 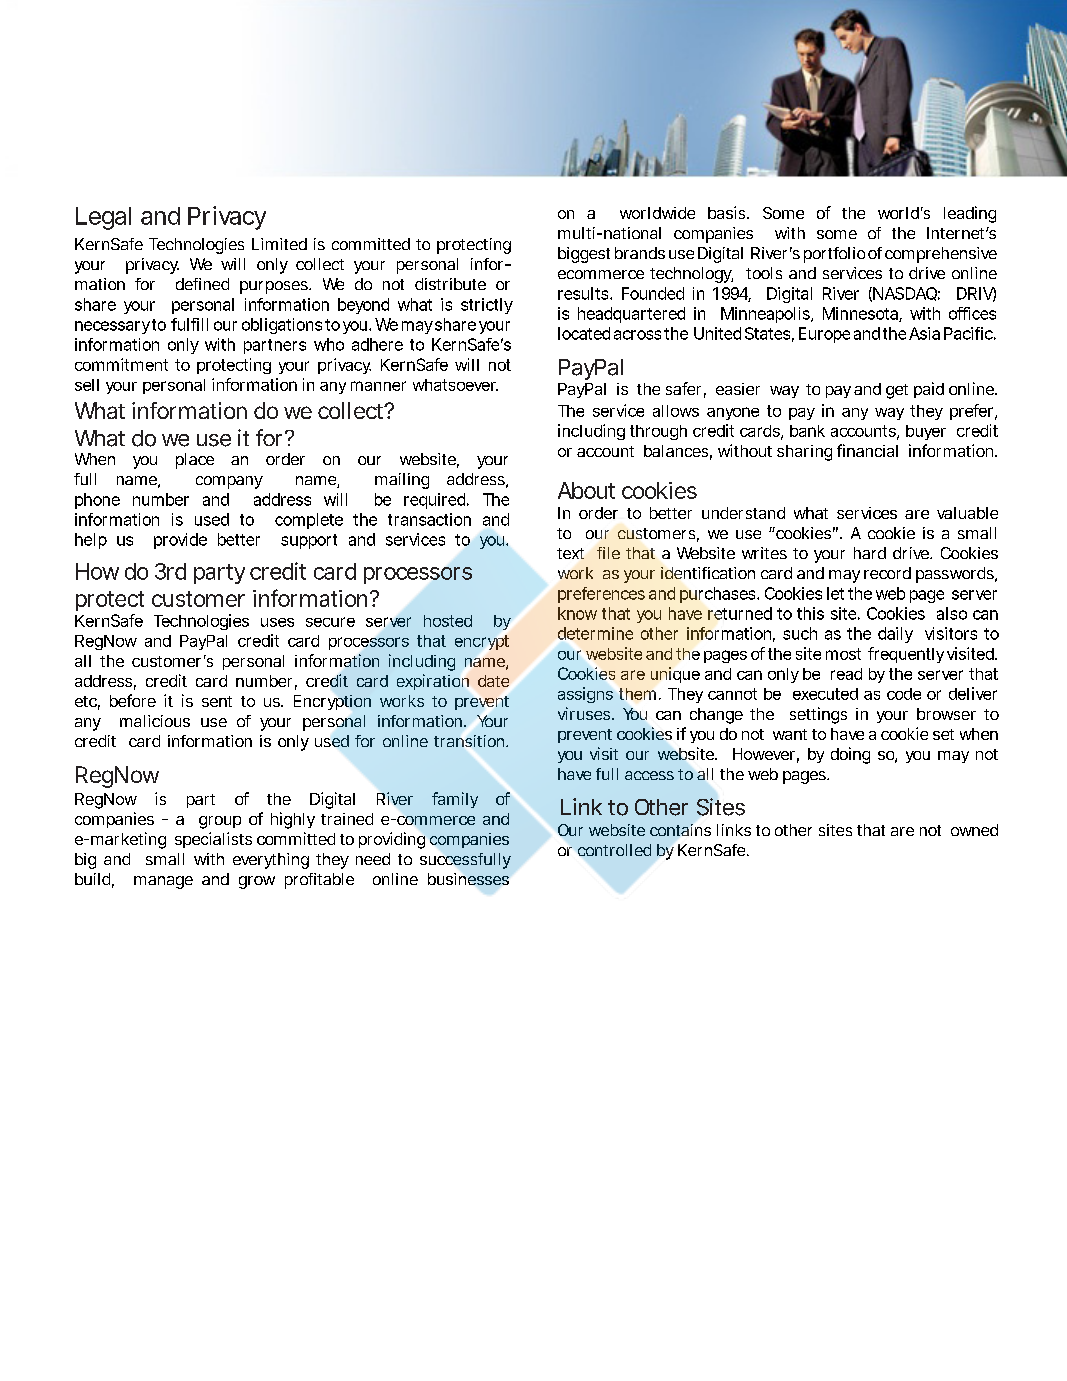 What do you see at coordinates (870, 553) in the page?
I see `hard` at bounding box center [870, 553].
